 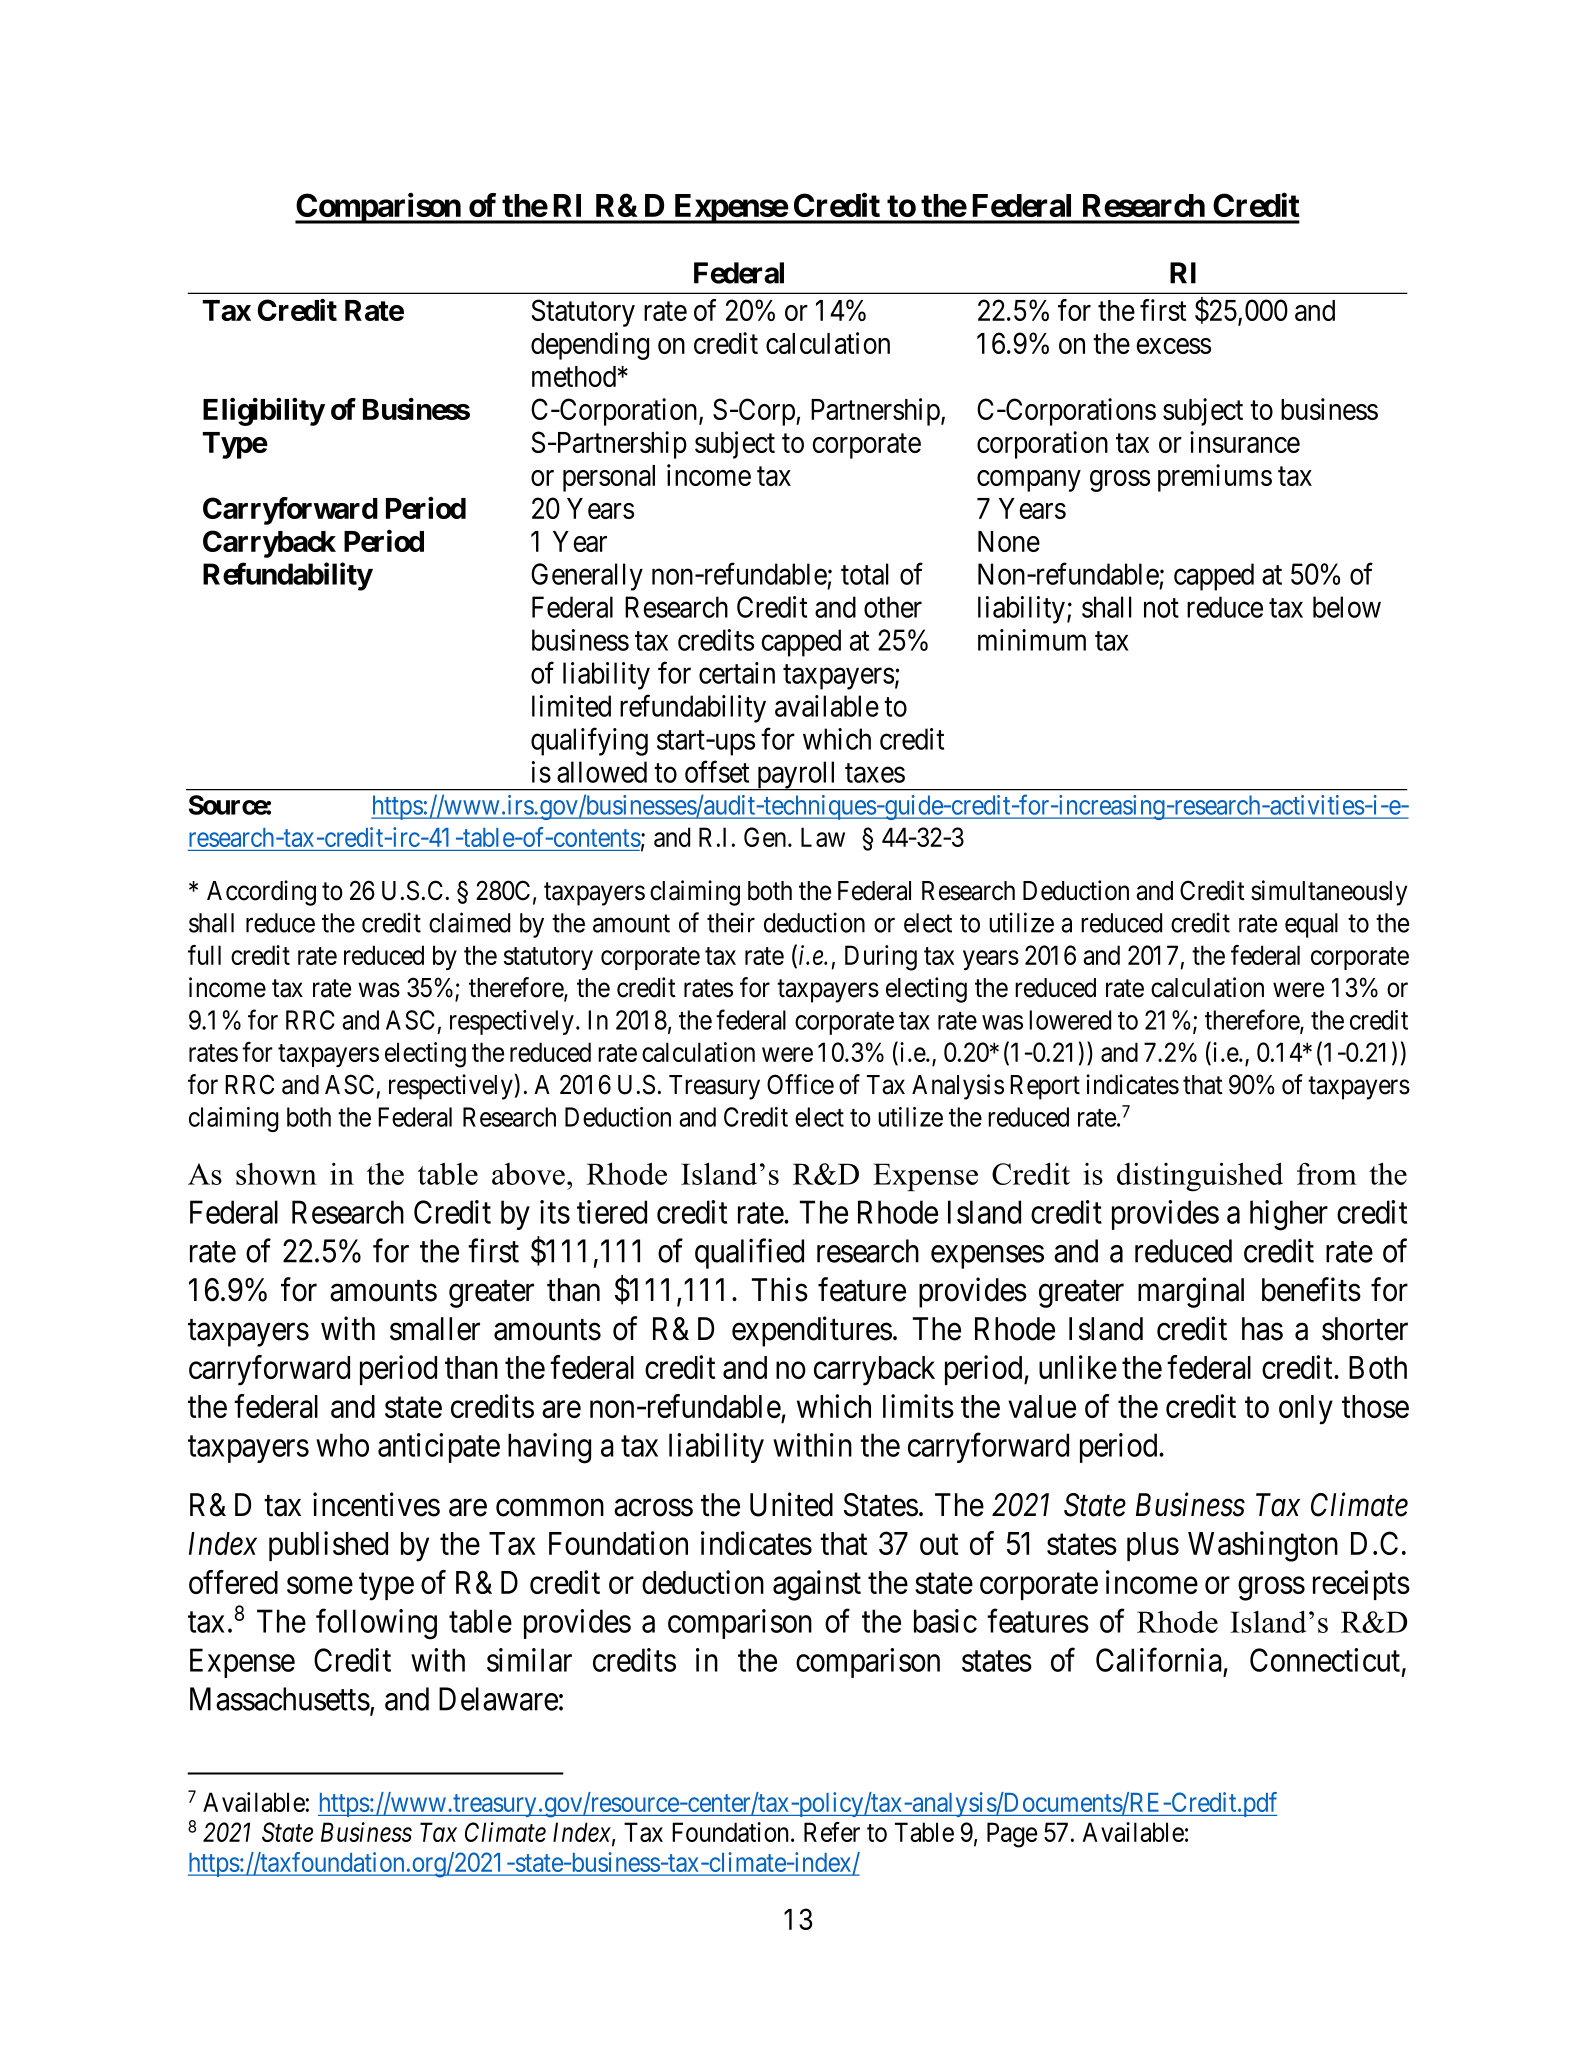 I want to click on Refer, so click(x=832, y=1832).
